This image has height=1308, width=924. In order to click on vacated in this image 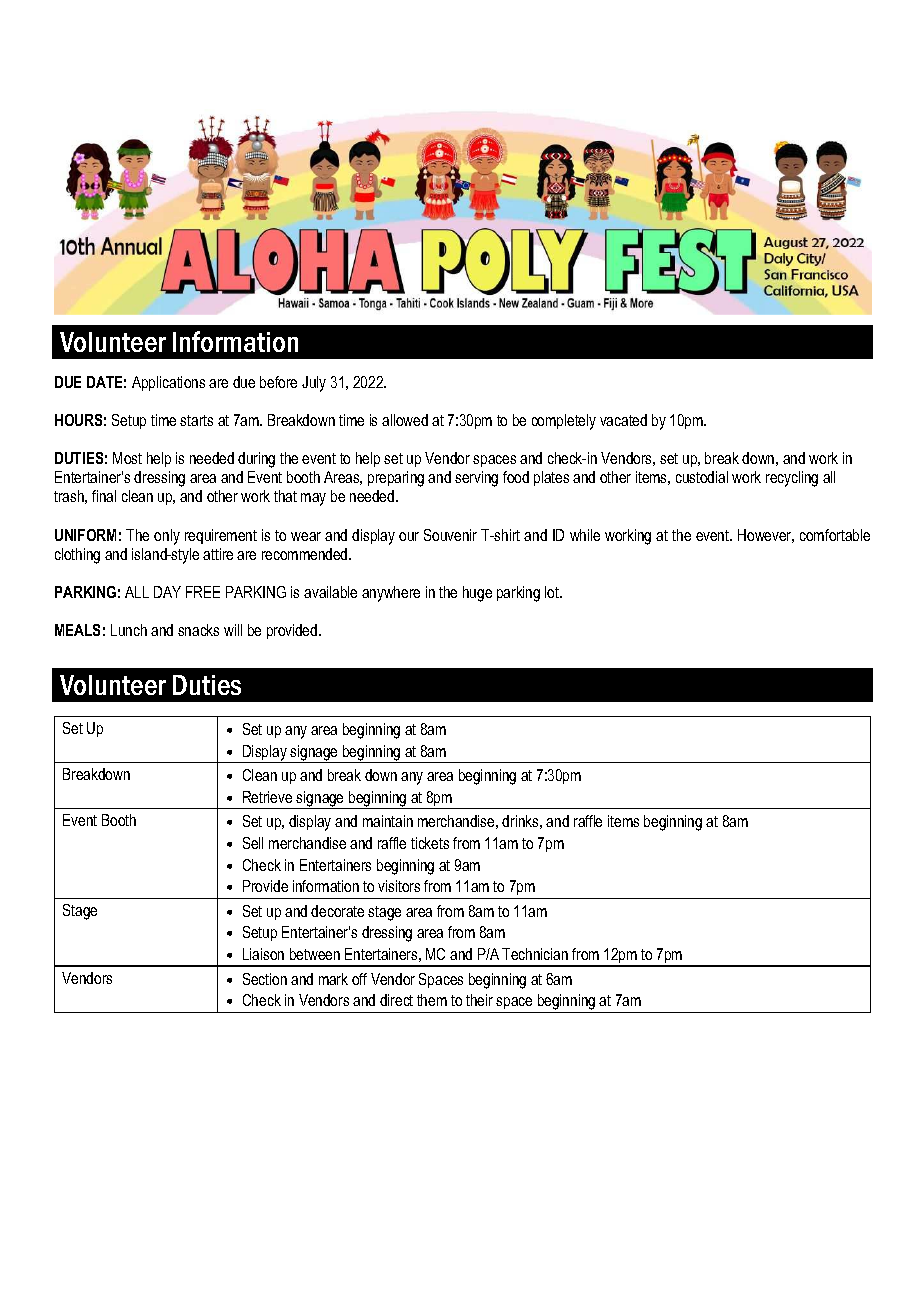, I will do `click(623, 420)`.
